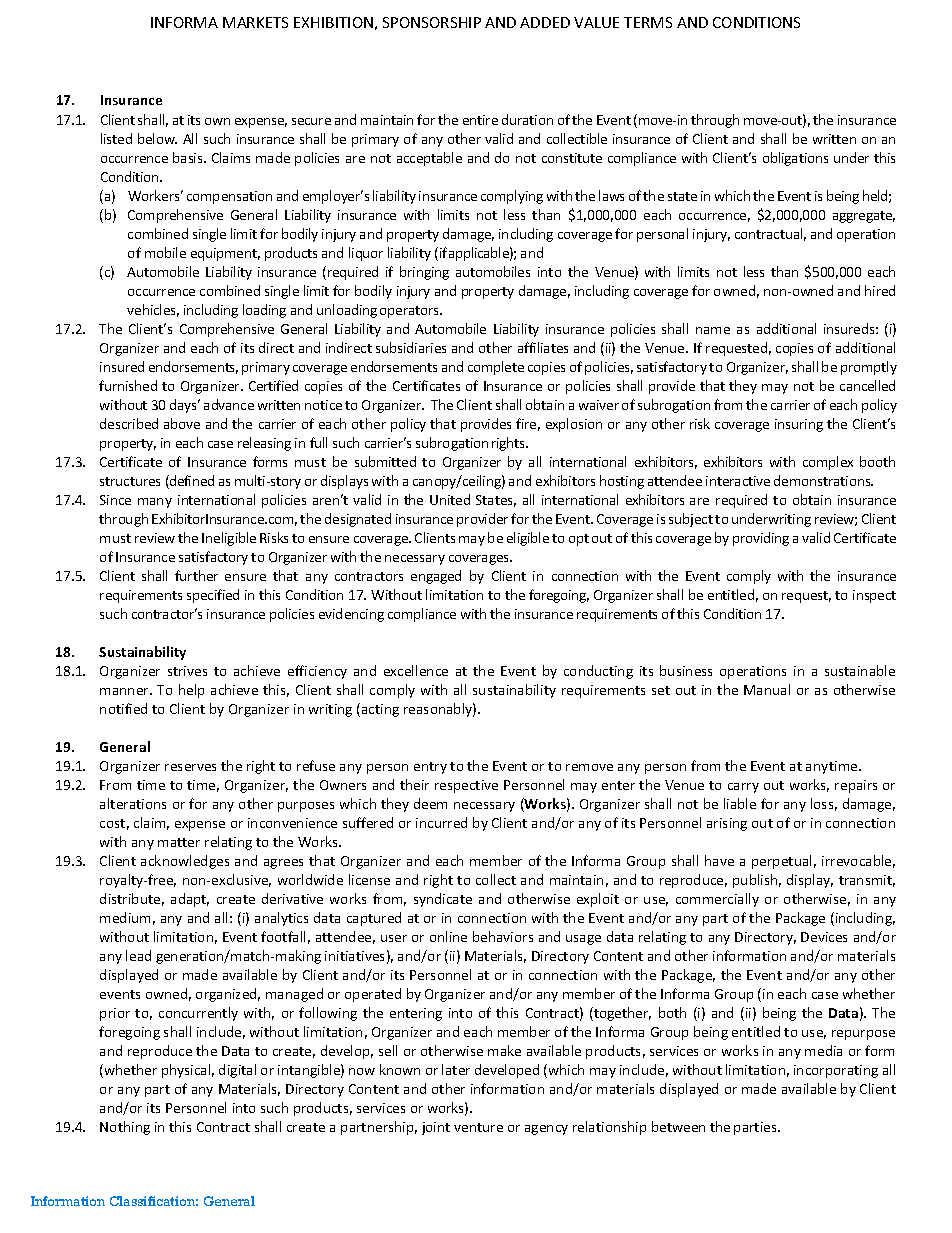  I want to click on further, so click(196, 575).
